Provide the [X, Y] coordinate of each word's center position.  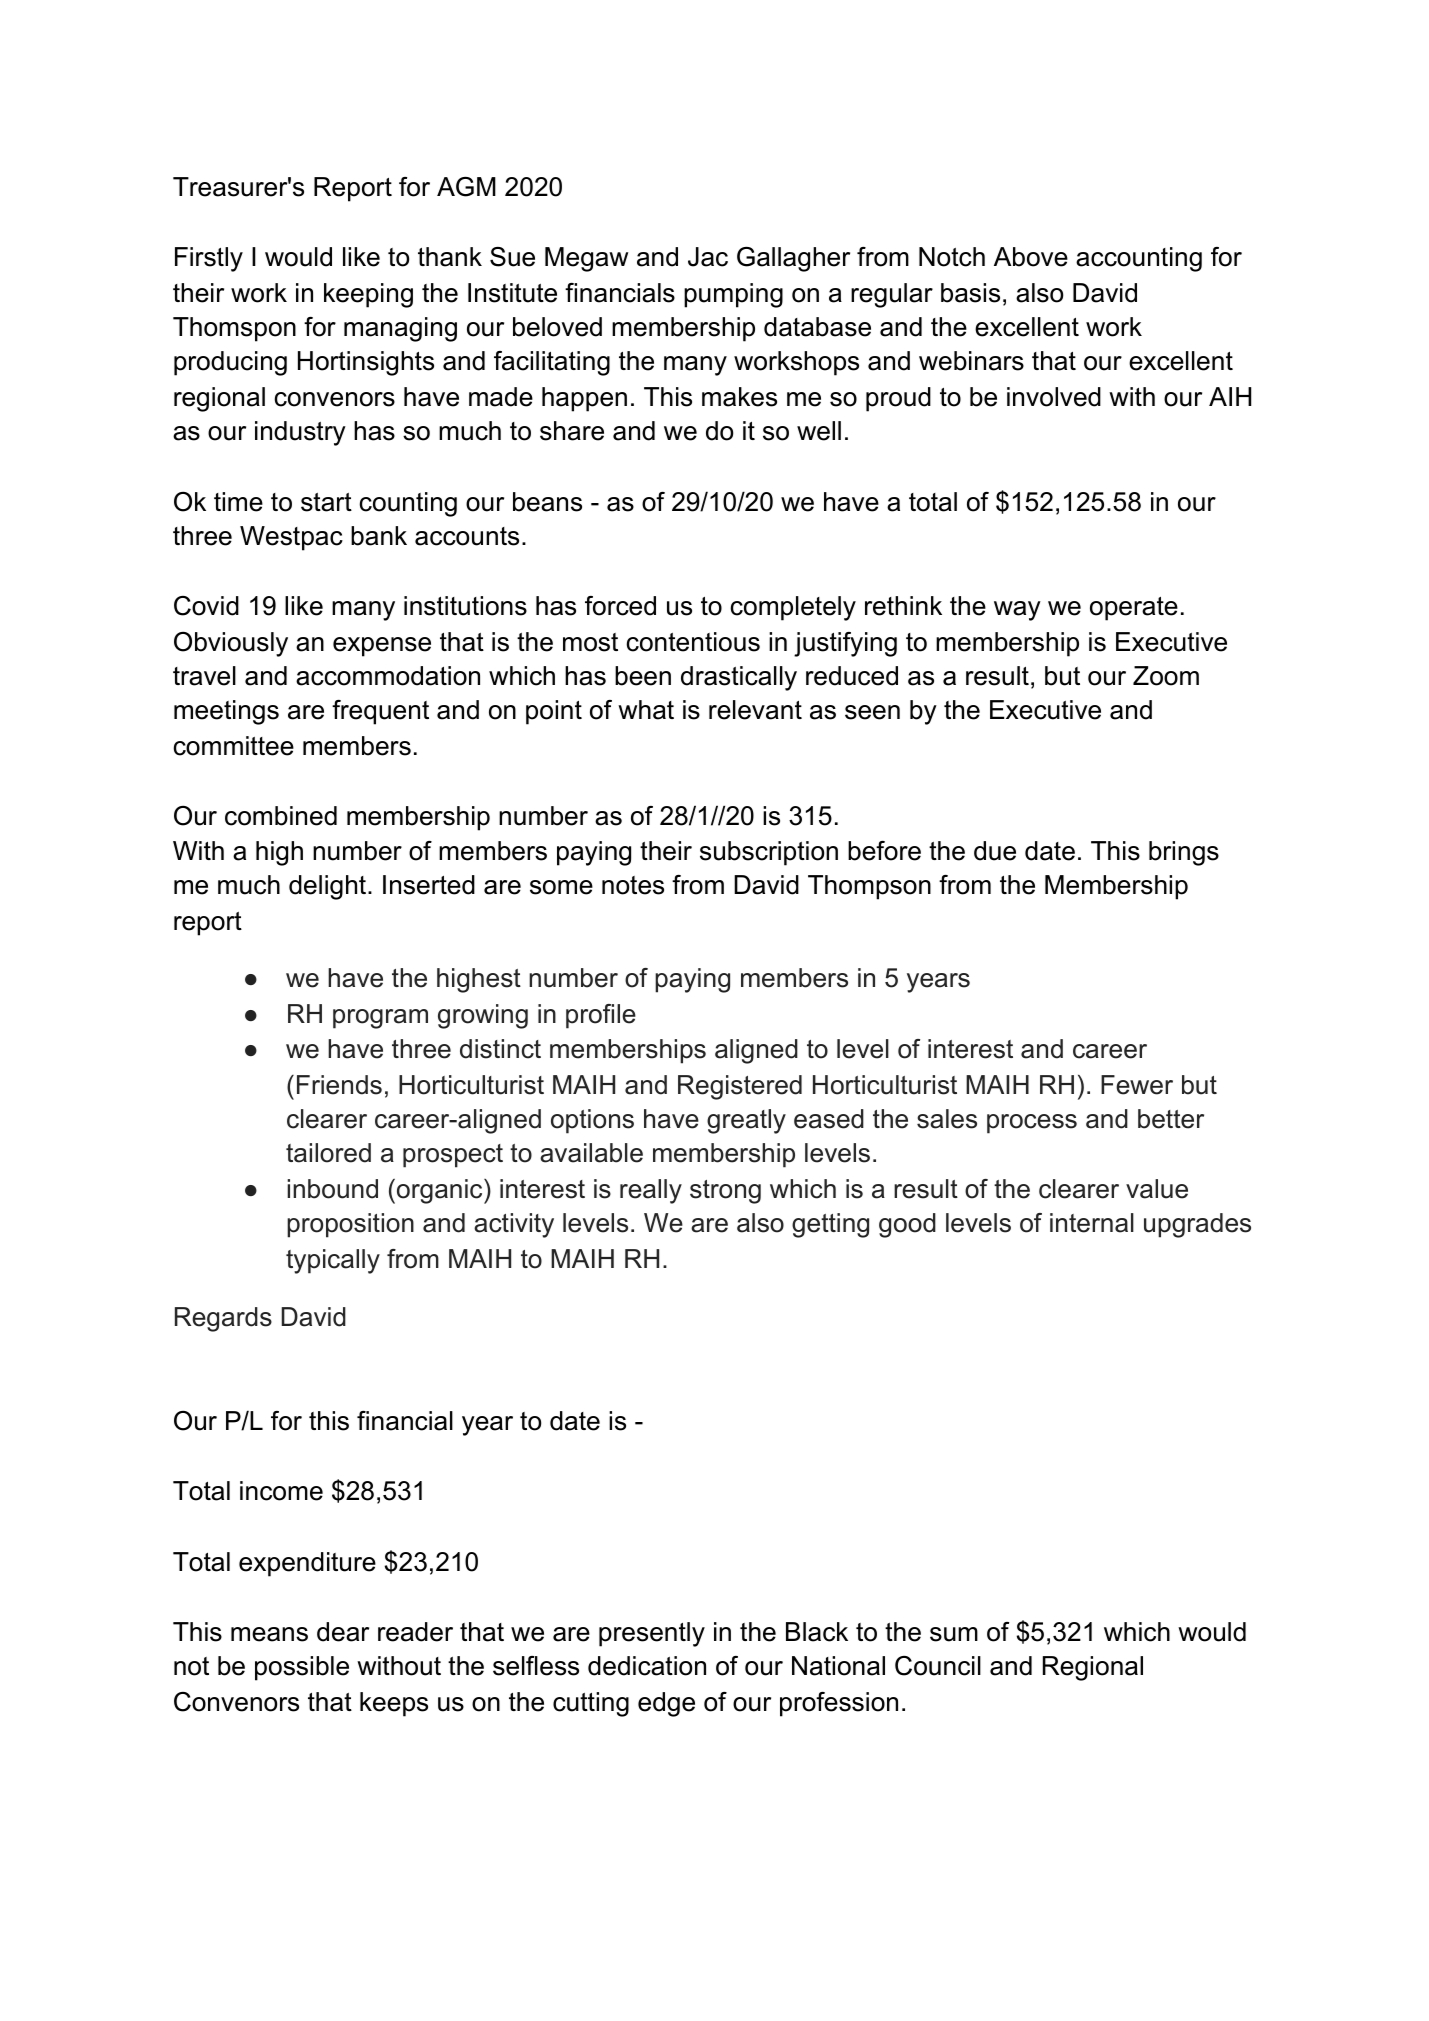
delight [329, 887]
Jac [708, 257]
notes [633, 885]
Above [1031, 257]
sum [954, 1634]
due [995, 851]
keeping [368, 295]
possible [302, 1668]
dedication [647, 1666]
